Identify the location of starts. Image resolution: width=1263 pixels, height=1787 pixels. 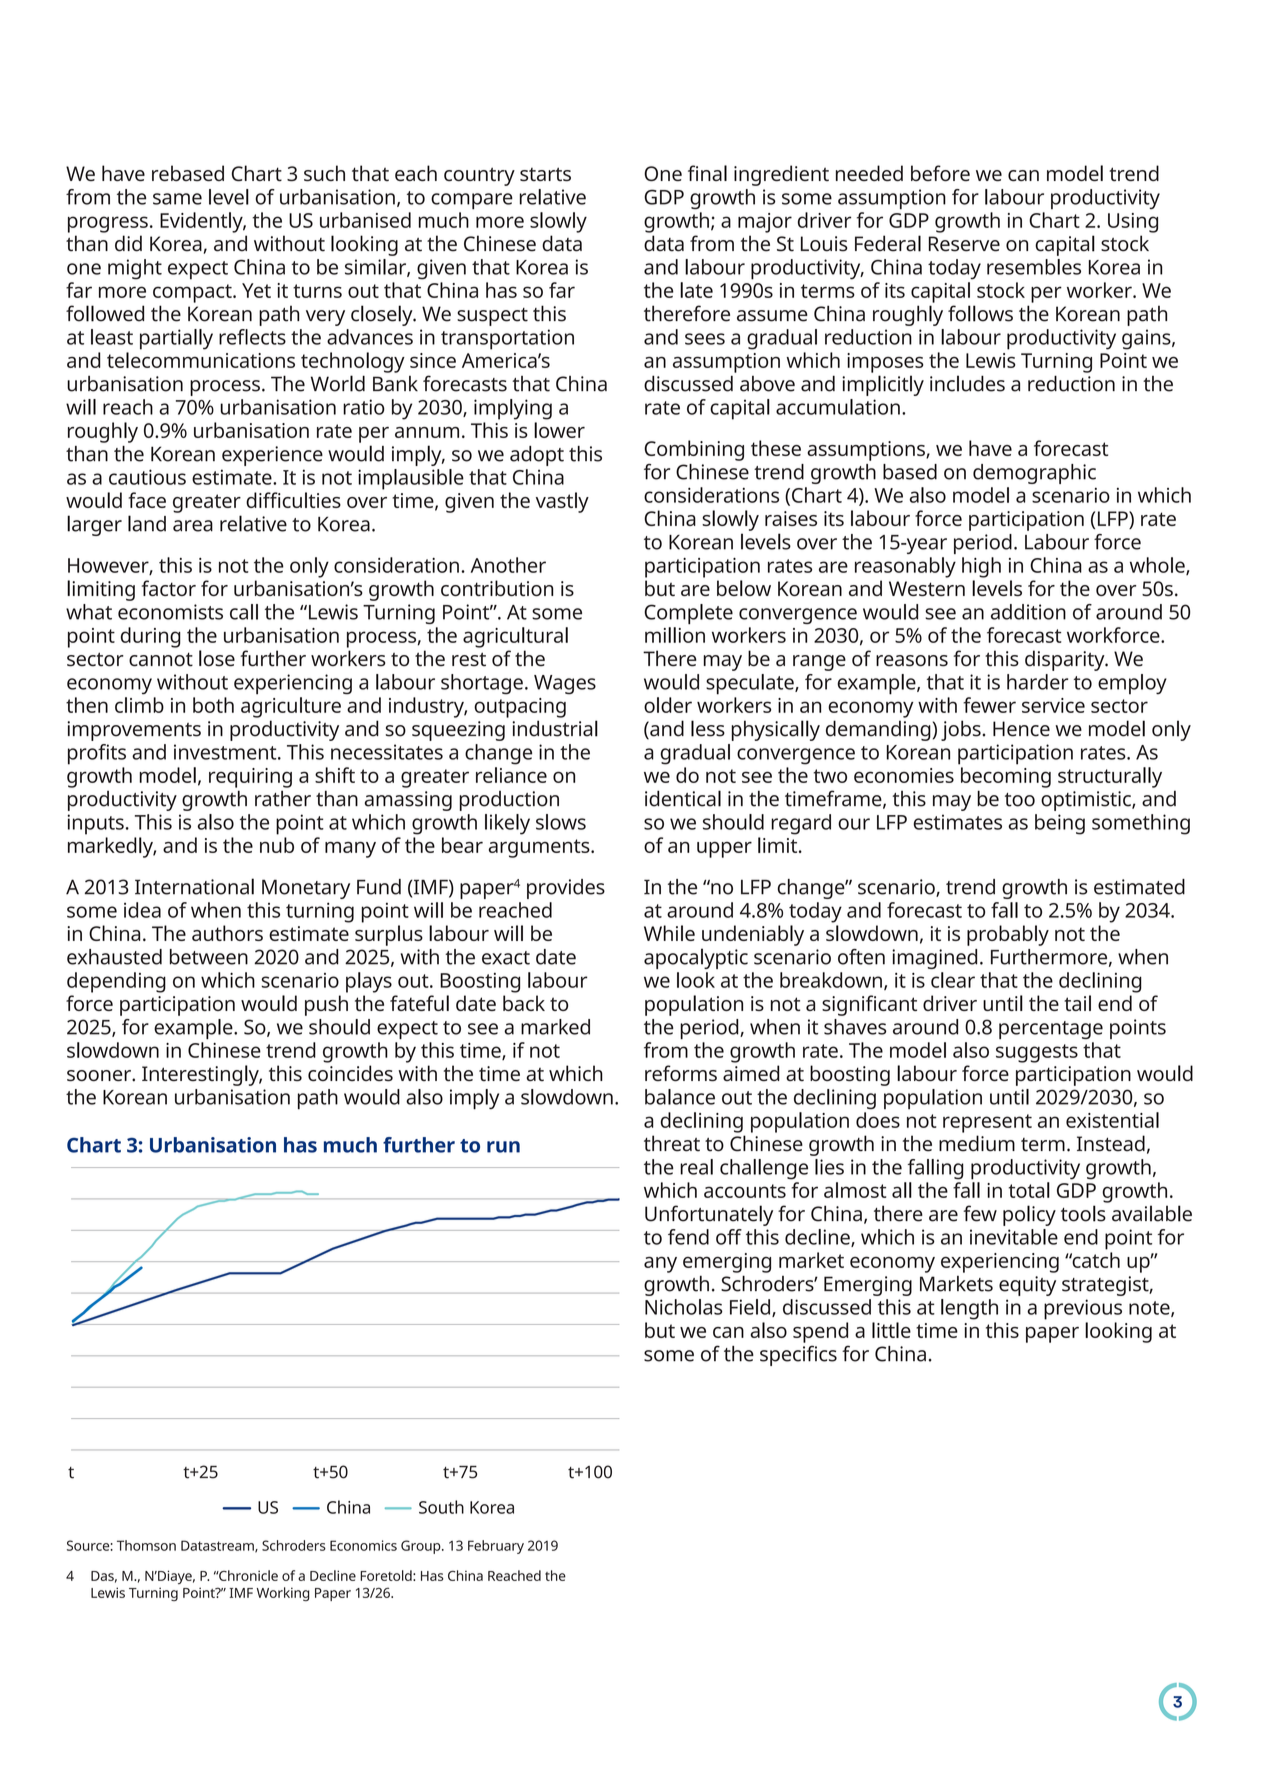
(545, 174).
